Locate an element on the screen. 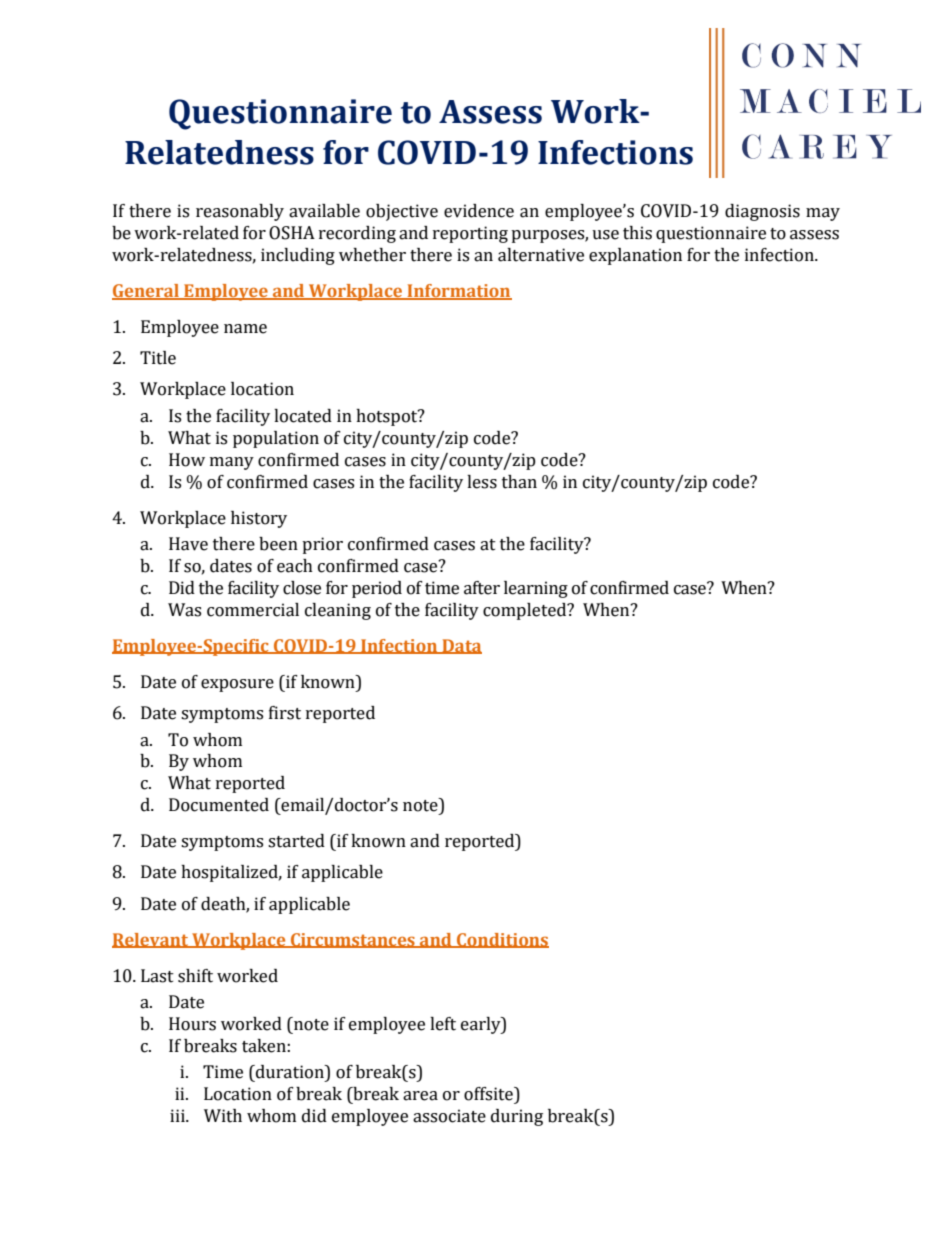 The width and height of the screenshot is (952, 1233). exposure is located at coordinates (237, 685).
